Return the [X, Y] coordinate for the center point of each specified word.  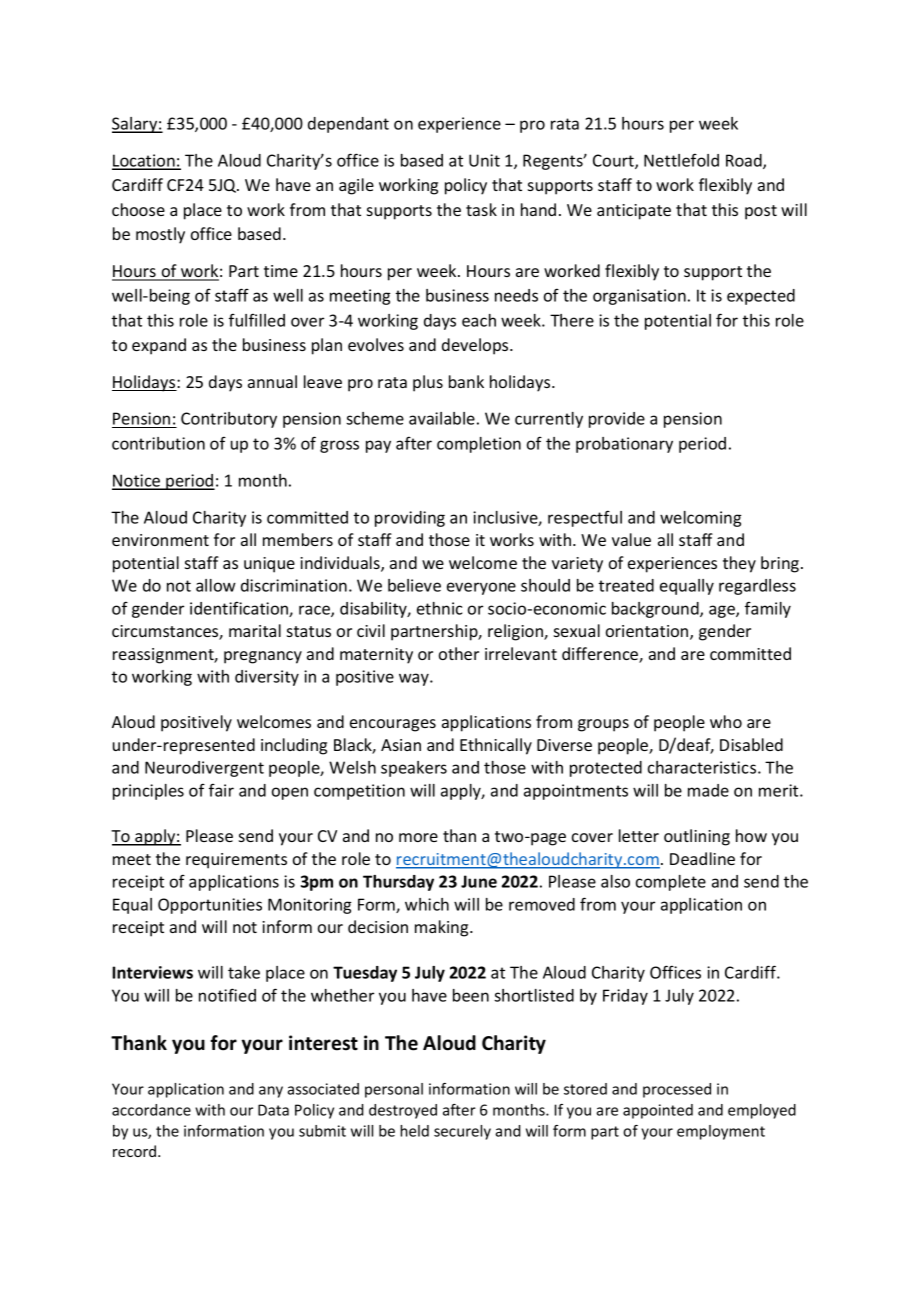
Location [144, 161]
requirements [236, 861]
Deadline [702, 858]
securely [462, 1132]
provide [617, 420]
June [479, 881]
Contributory [229, 420]
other [459, 653]
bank [466, 381]
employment [721, 1132]
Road [745, 161]
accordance [151, 1110]
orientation [648, 632]
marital [255, 630]
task [481, 209]
